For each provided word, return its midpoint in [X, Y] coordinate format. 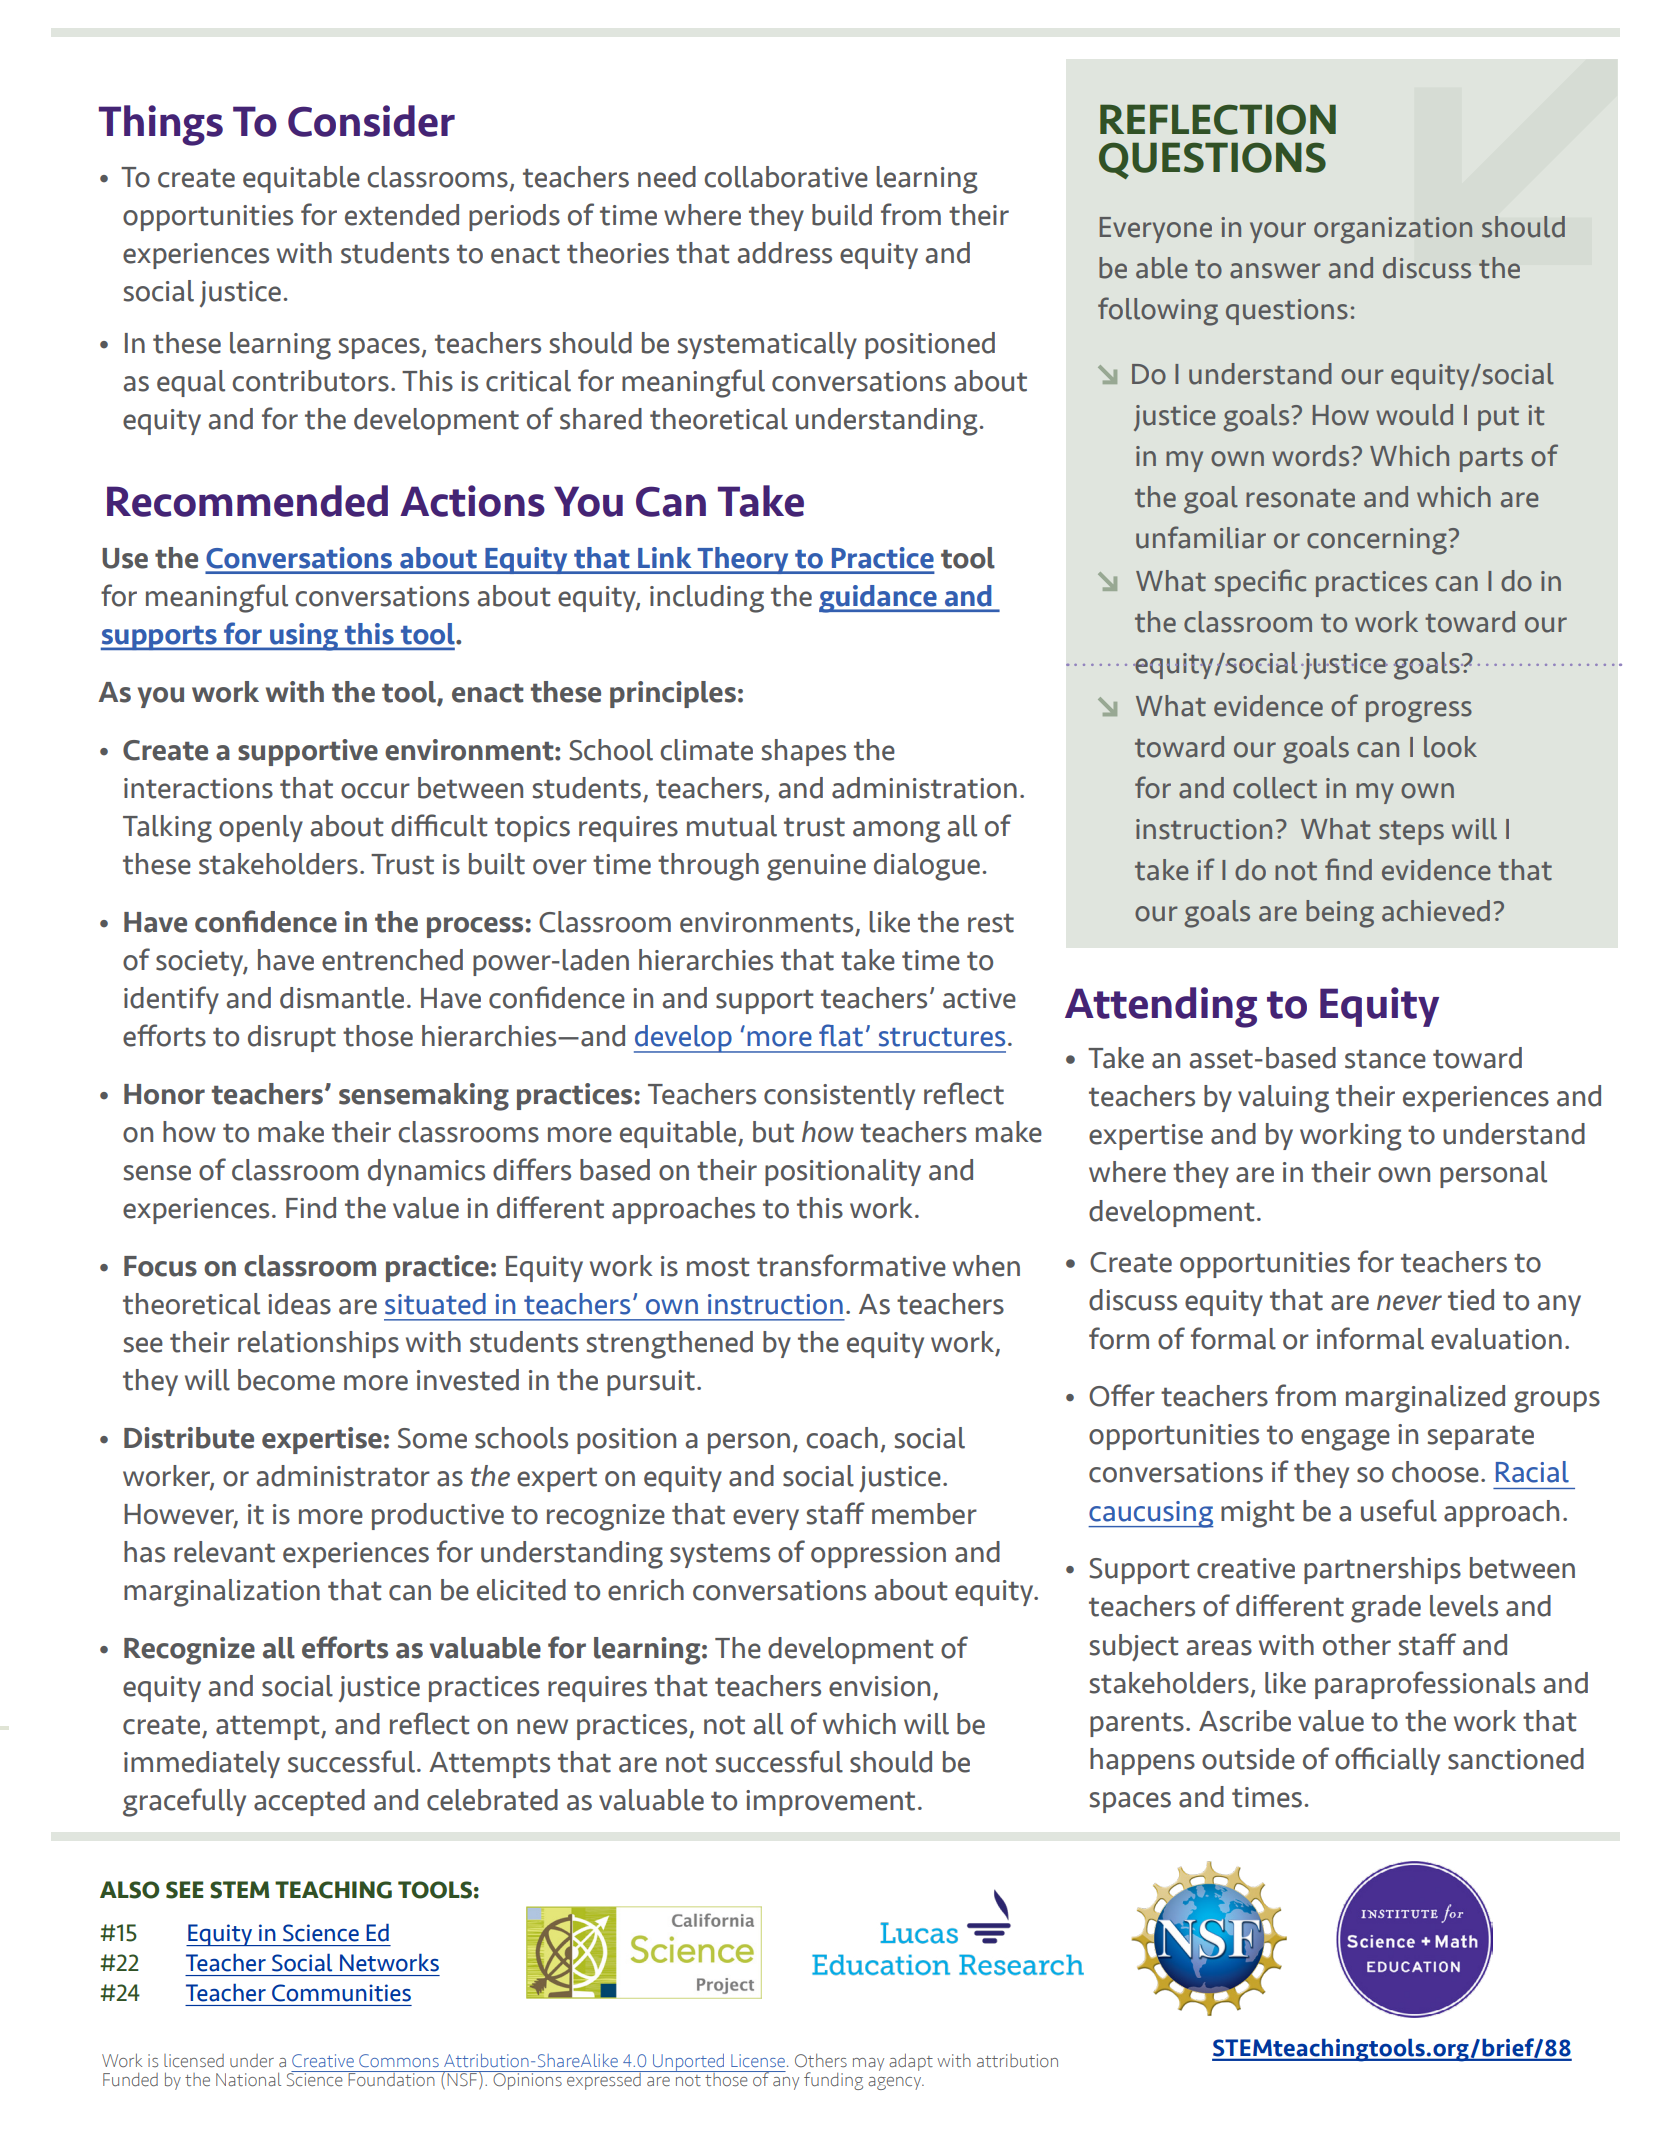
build [842, 215]
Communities [341, 1993]
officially [1387, 1761]
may [868, 2064]
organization [1393, 230]
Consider [371, 121]
